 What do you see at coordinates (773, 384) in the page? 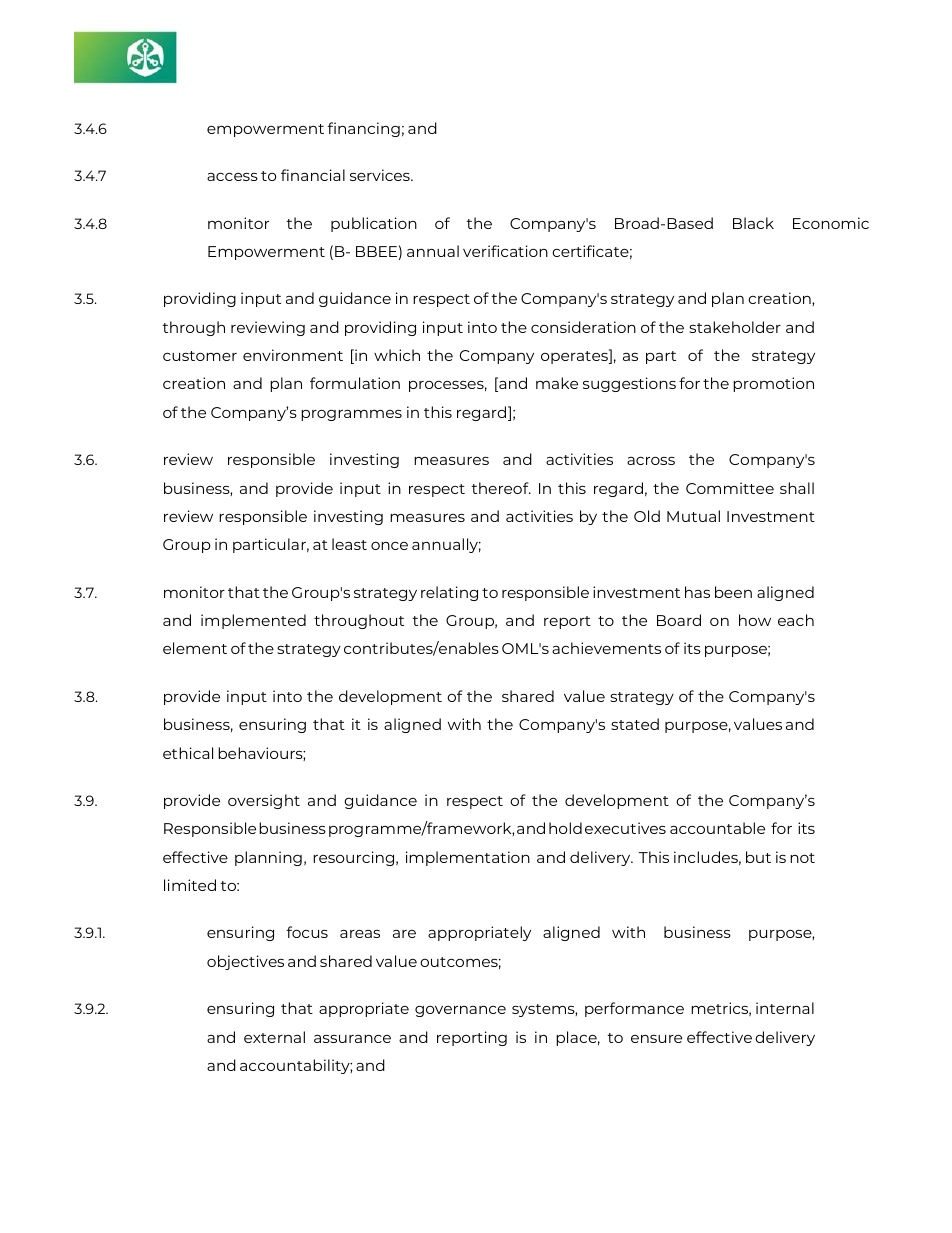
I see `promotion` at bounding box center [773, 384].
